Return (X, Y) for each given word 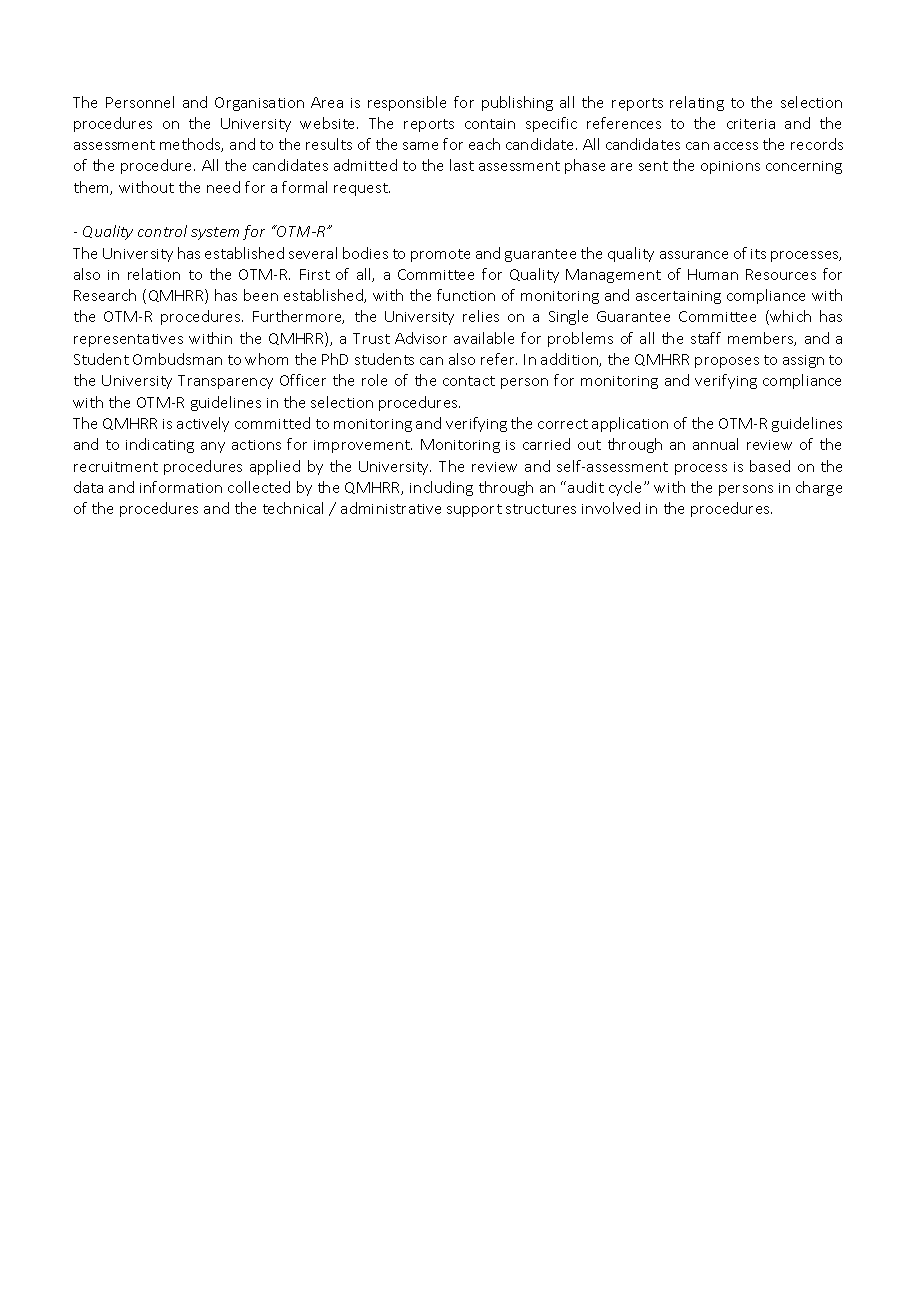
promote (440, 255)
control (162, 231)
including (441, 488)
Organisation (259, 104)
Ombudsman (177, 359)
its (758, 254)
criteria (751, 124)
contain (490, 124)
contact (469, 381)
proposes (727, 362)
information (181, 487)
